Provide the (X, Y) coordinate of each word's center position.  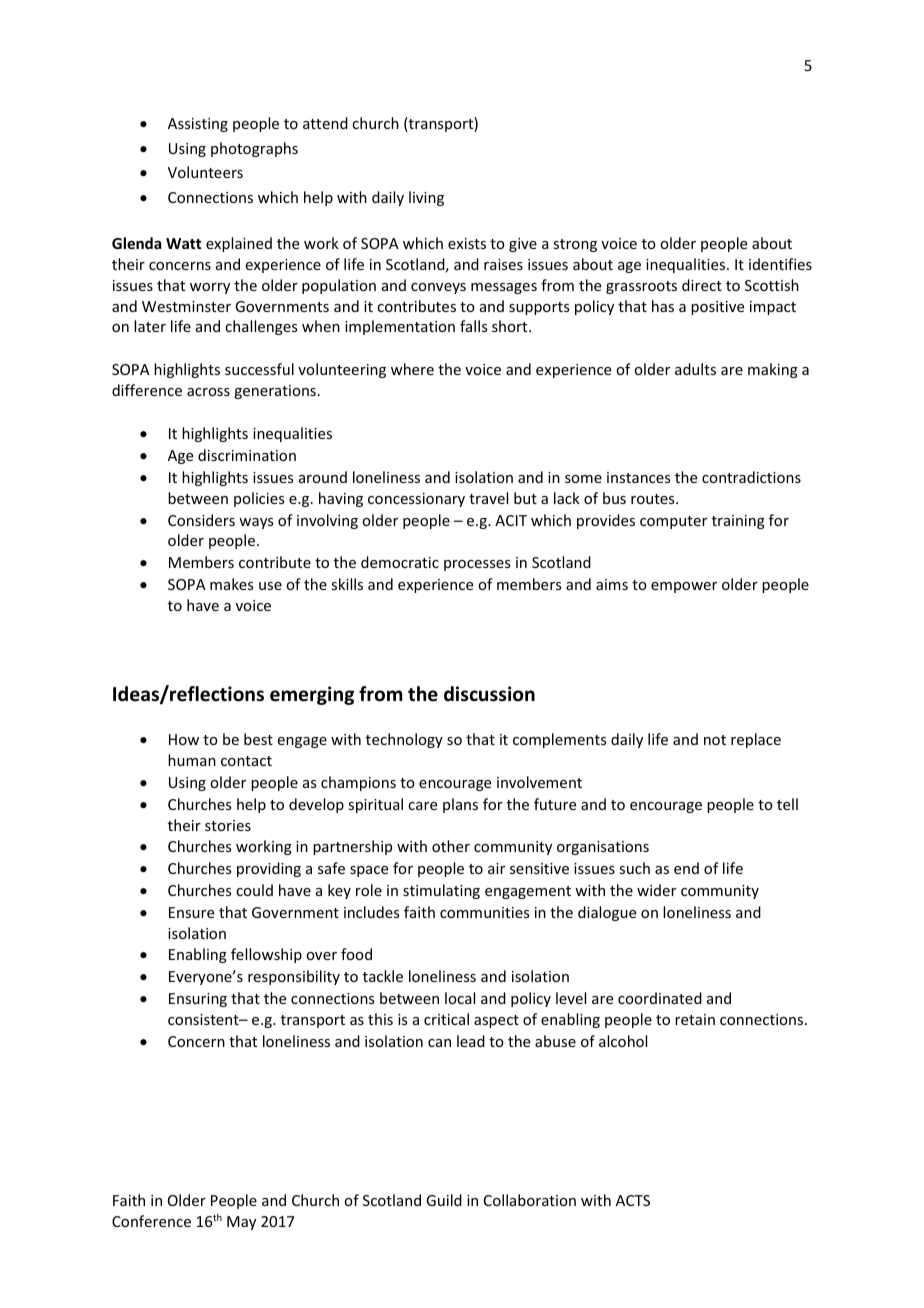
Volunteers (205, 172)
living (426, 198)
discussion (489, 694)
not (715, 740)
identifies (780, 264)
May (241, 1223)
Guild (444, 1200)
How (184, 739)
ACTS (633, 1200)
